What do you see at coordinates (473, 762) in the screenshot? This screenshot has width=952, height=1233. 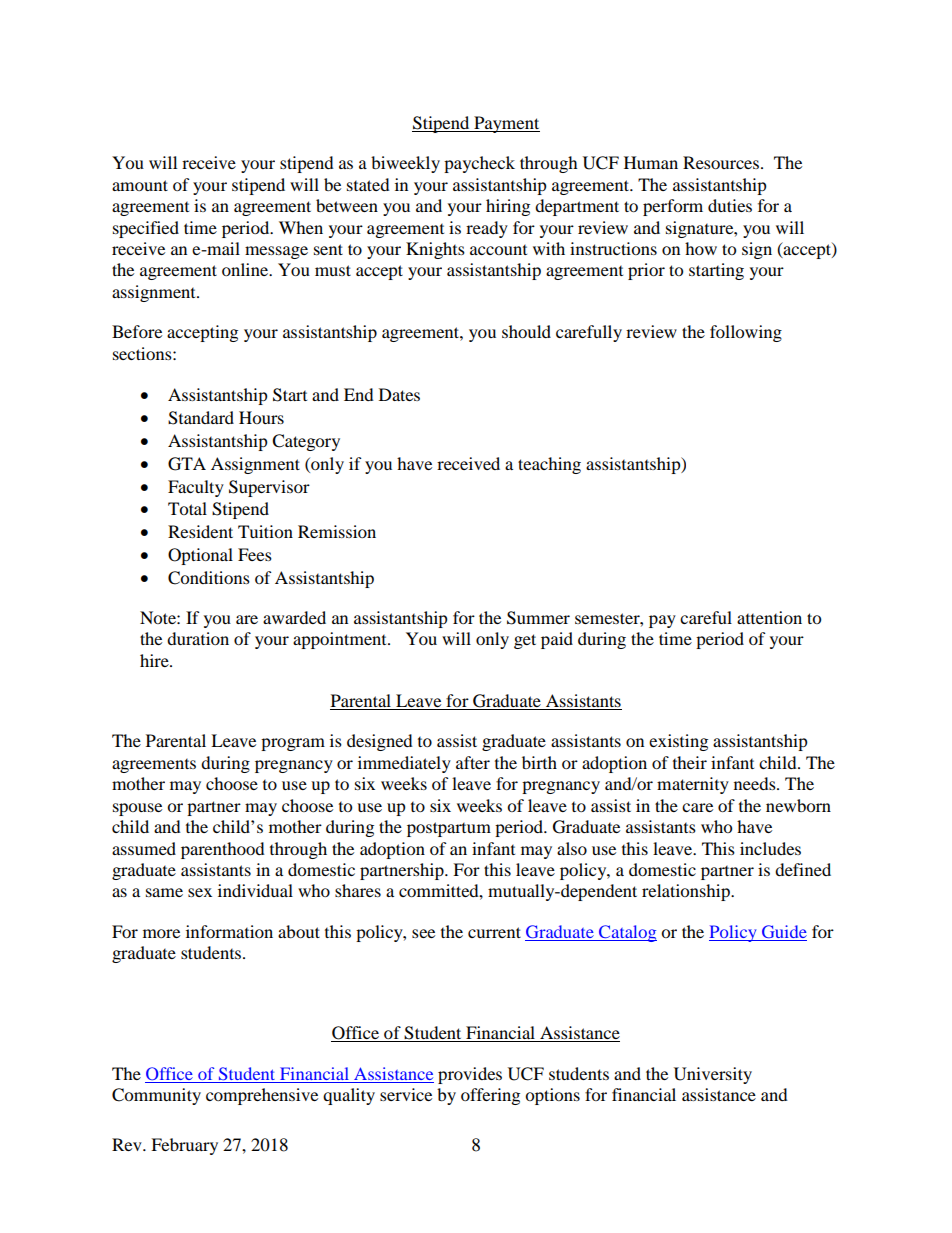 I see `after` at bounding box center [473, 762].
